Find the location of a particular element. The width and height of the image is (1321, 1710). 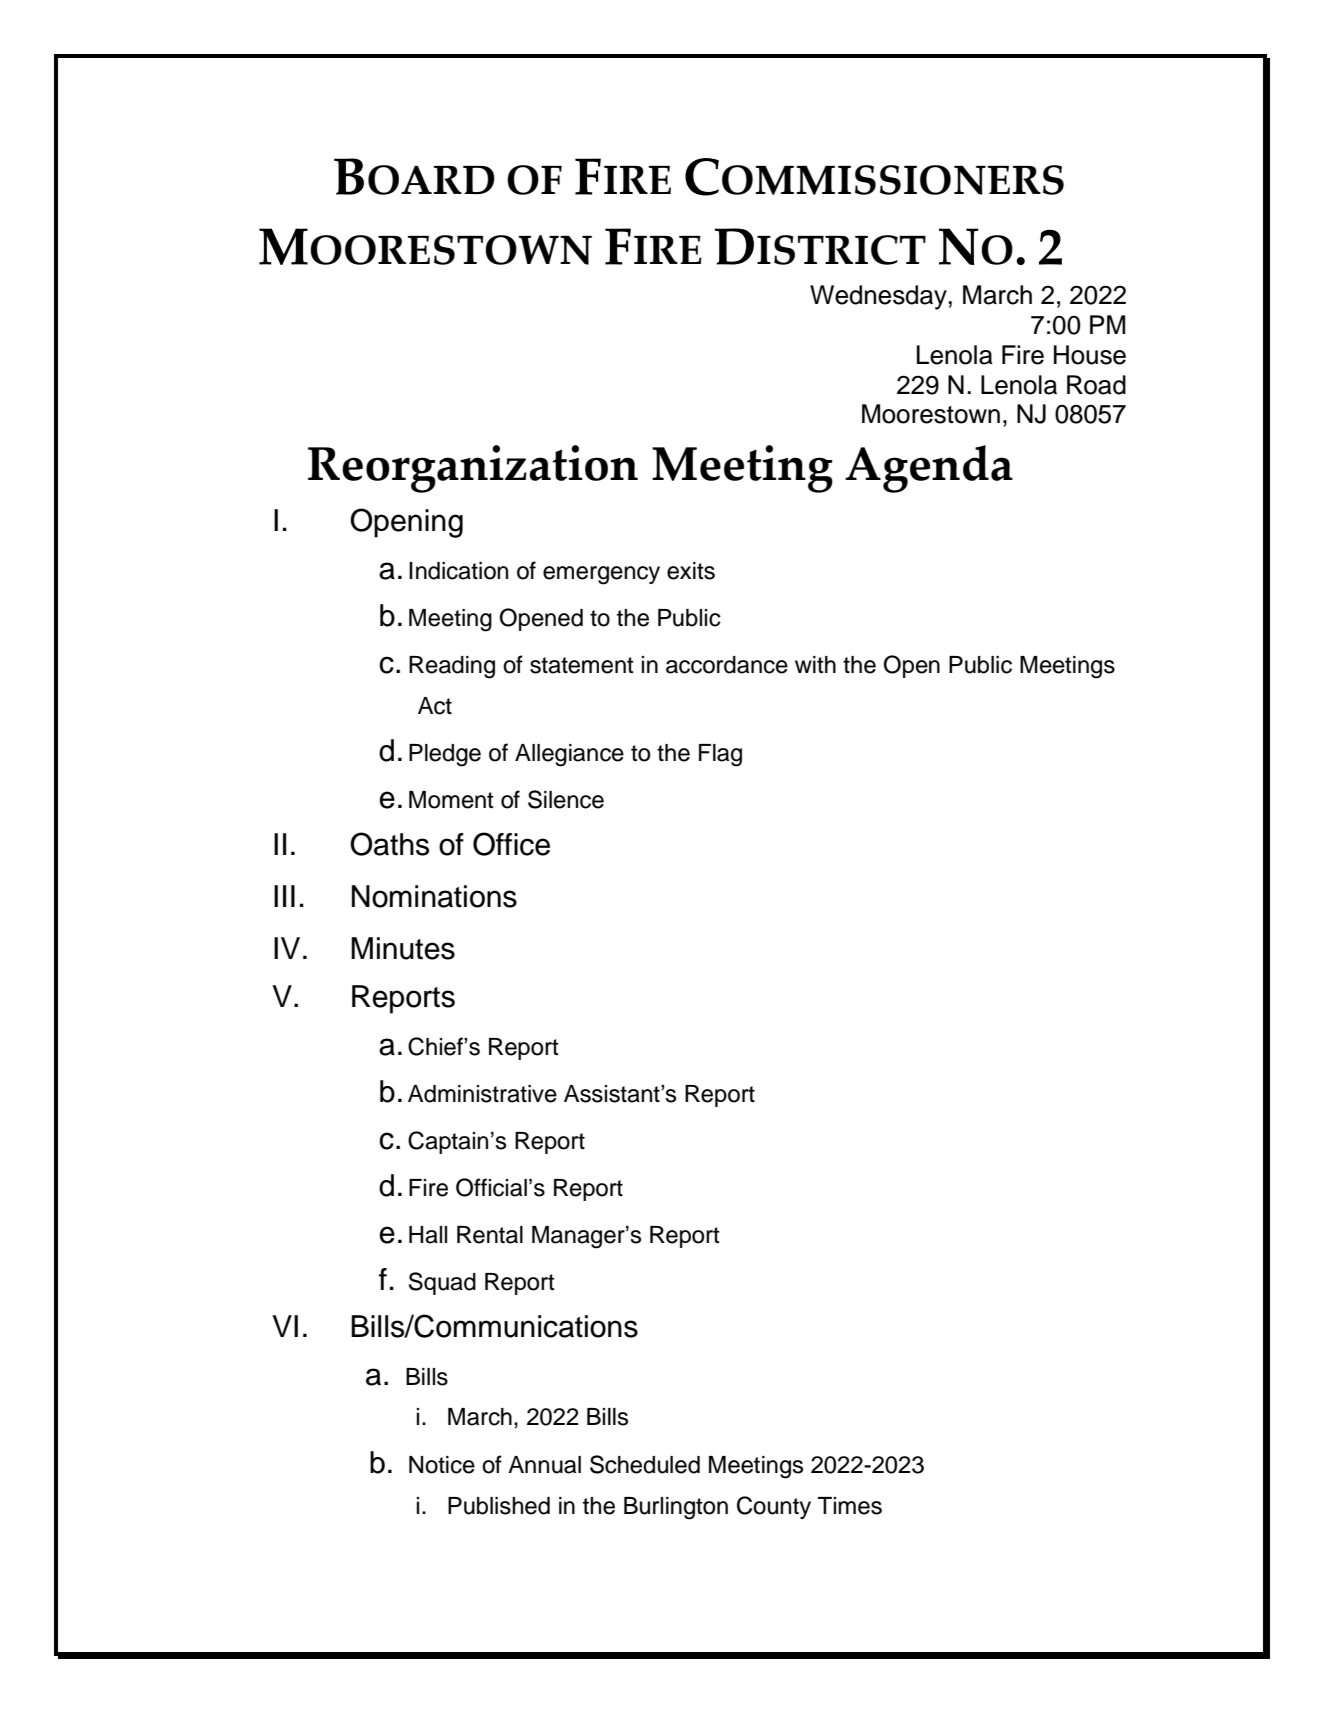

House is located at coordinates (1090, 355).
